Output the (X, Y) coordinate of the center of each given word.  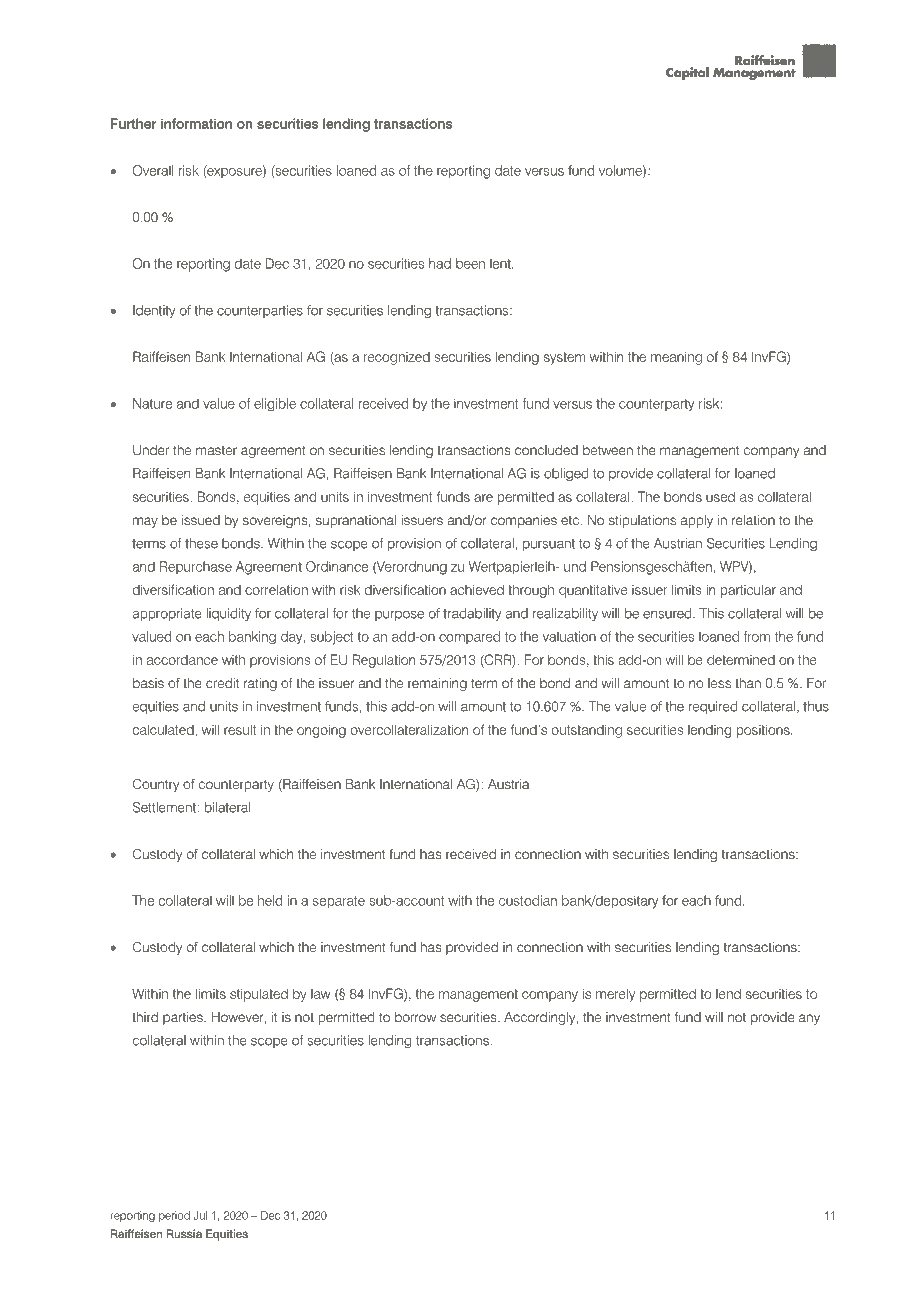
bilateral (227, 807)
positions (764, 731)
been (470, 263)
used (720, 496)
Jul (200, 1215)
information (196, 123)
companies (524, 521)
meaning (676, 358)
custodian (528, 900)
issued (200, 520)
